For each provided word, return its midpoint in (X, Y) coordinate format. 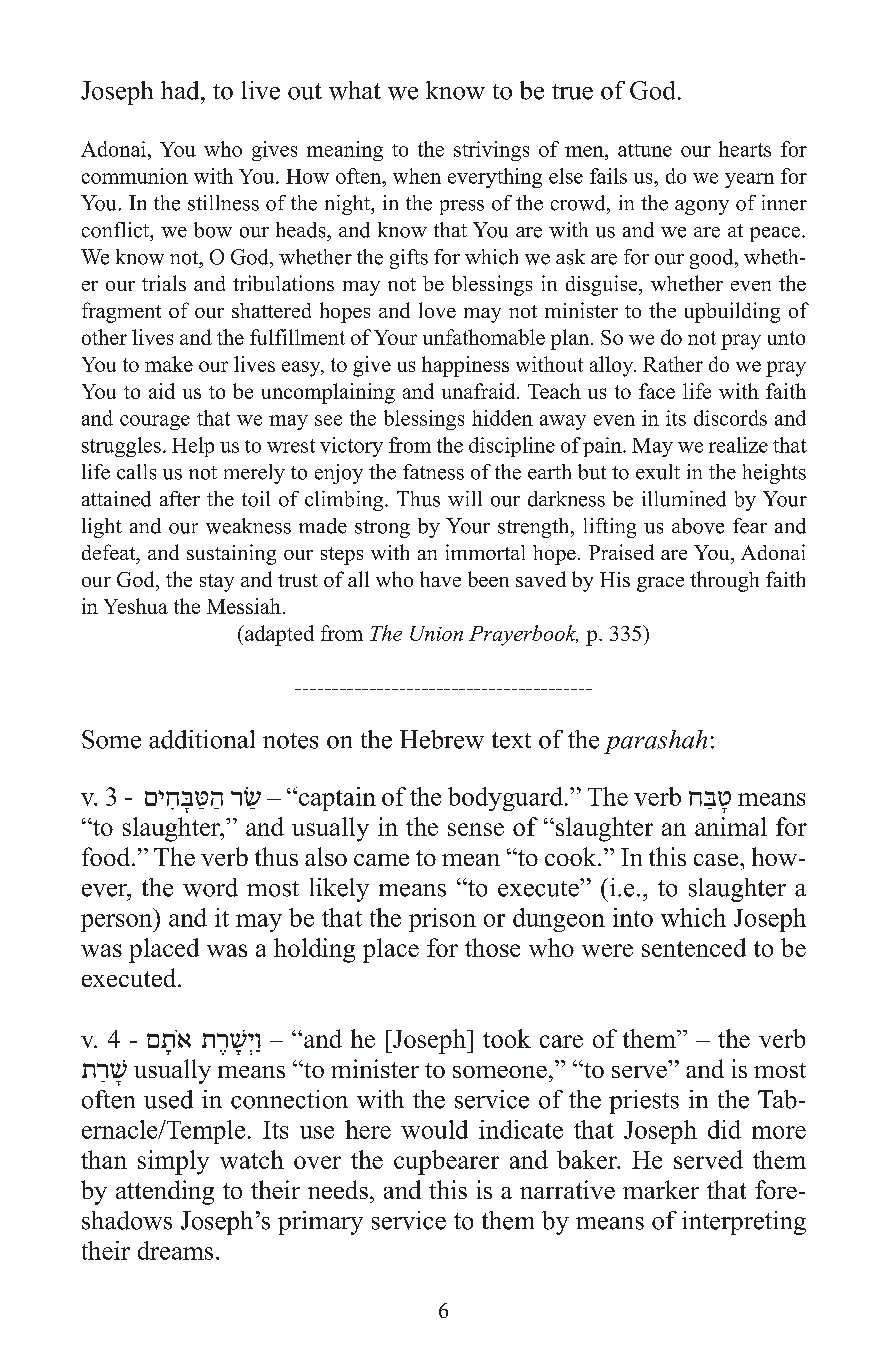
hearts (745, 149)
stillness (223, 203)
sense (476, 829)
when (417, 176)
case (717, 860)
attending (165, 1192)
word (210, 887)
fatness (433, 472)
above (698, 526)
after (180, 499)
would (434, 1129)
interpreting (744, 1223)
